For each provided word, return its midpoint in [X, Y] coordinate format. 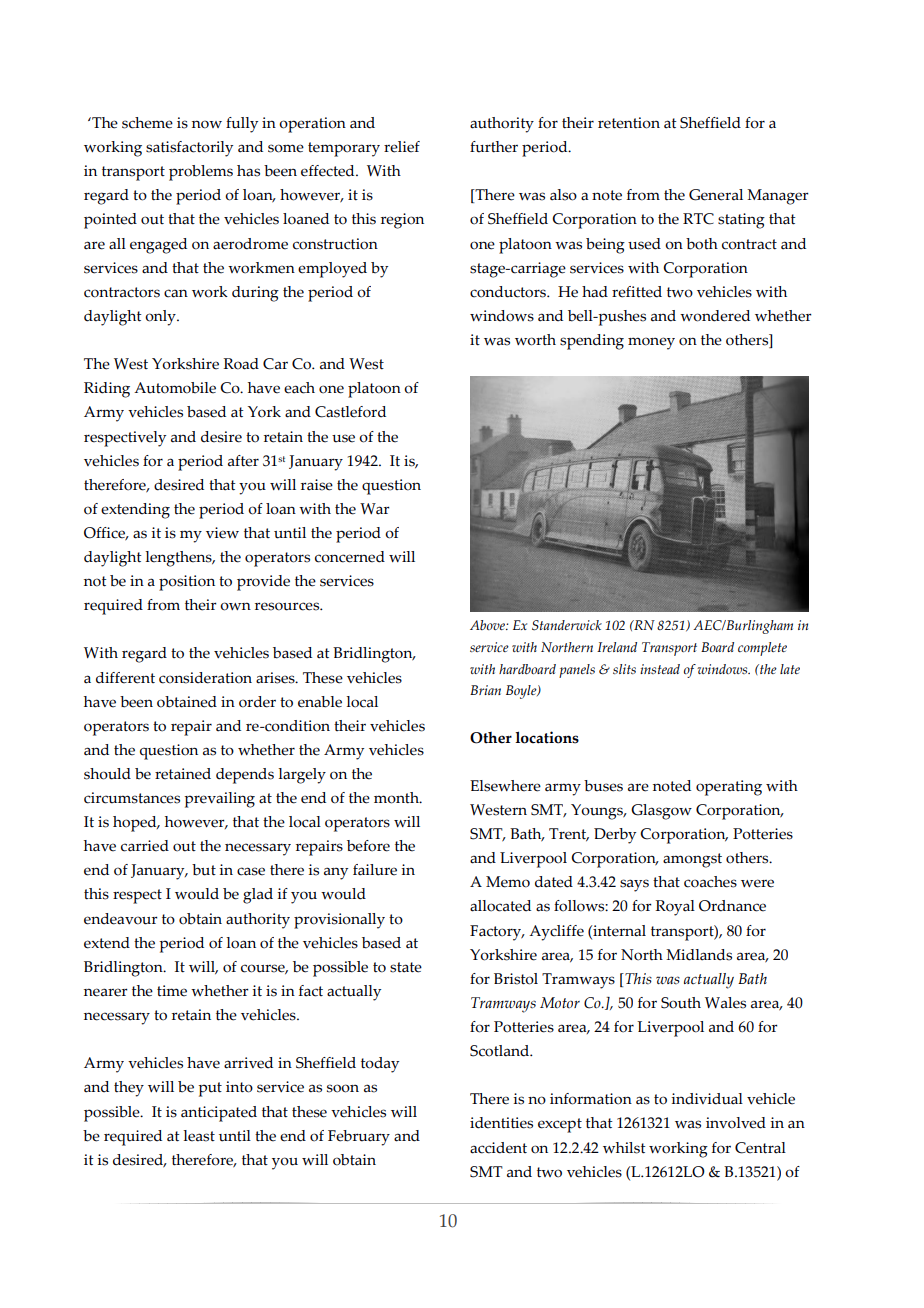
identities [501, 1123]
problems [201, 173]
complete [762, 649]
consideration [205, 678]
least [199, 1136]
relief [402, 147]
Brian [485, 690]
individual [707, 1099]
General [716, 195]
